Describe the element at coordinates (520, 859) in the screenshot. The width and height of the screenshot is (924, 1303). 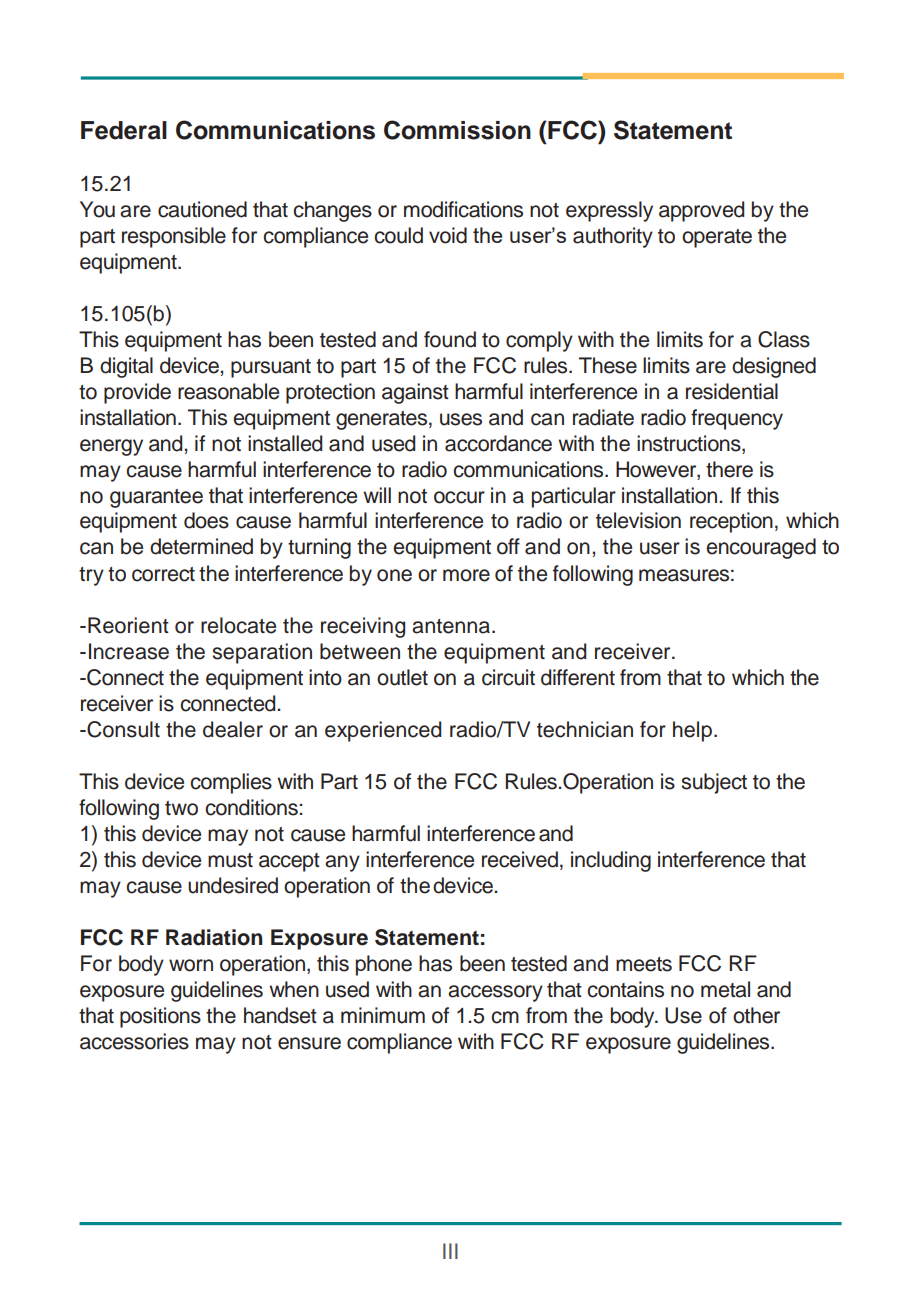
I see `received` at that location.
